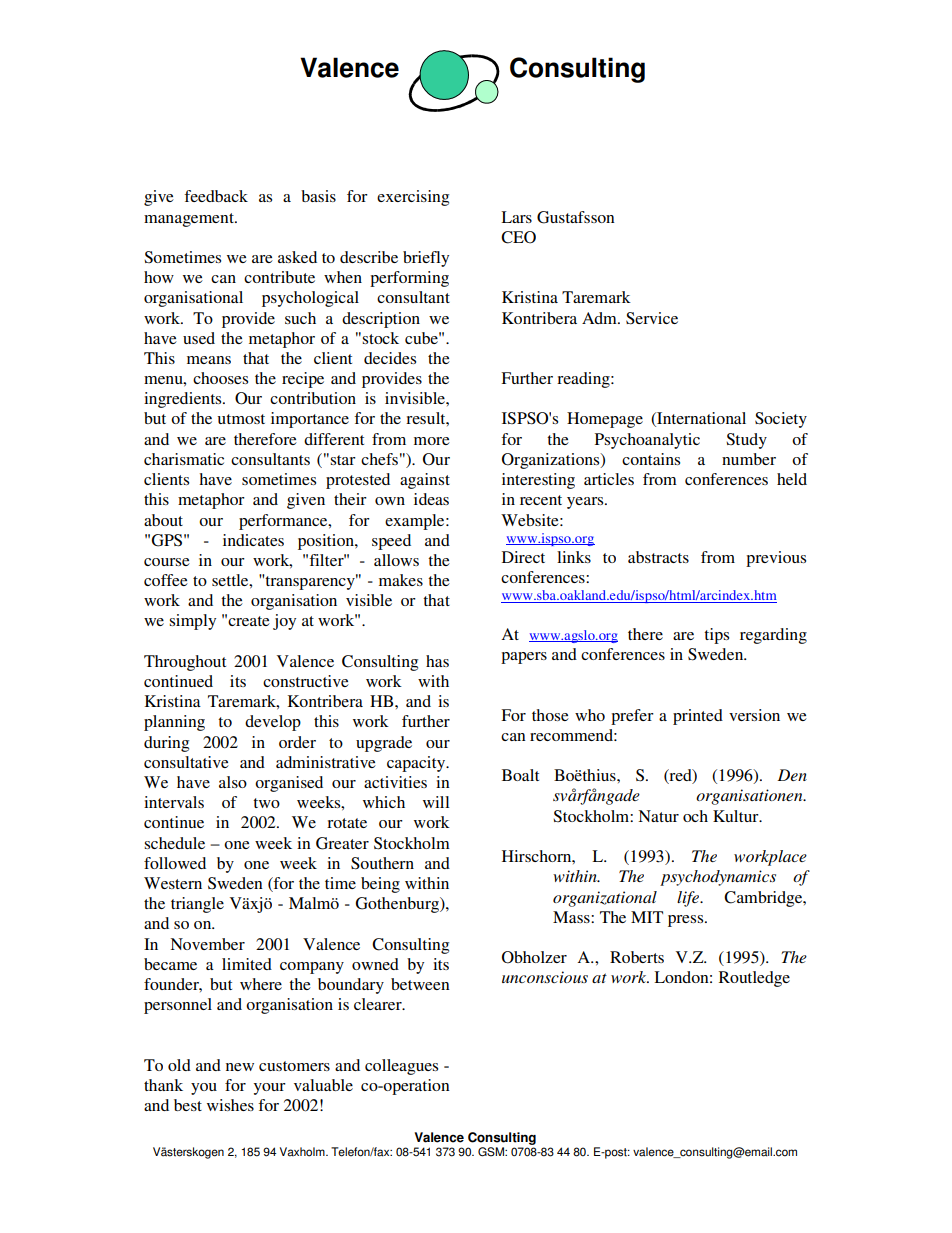 This screenshot has width=952, height=1233. What do you see at coordinates (746, 441) in the screenshot?
I see `Study` at bounding box center [746, 441].
